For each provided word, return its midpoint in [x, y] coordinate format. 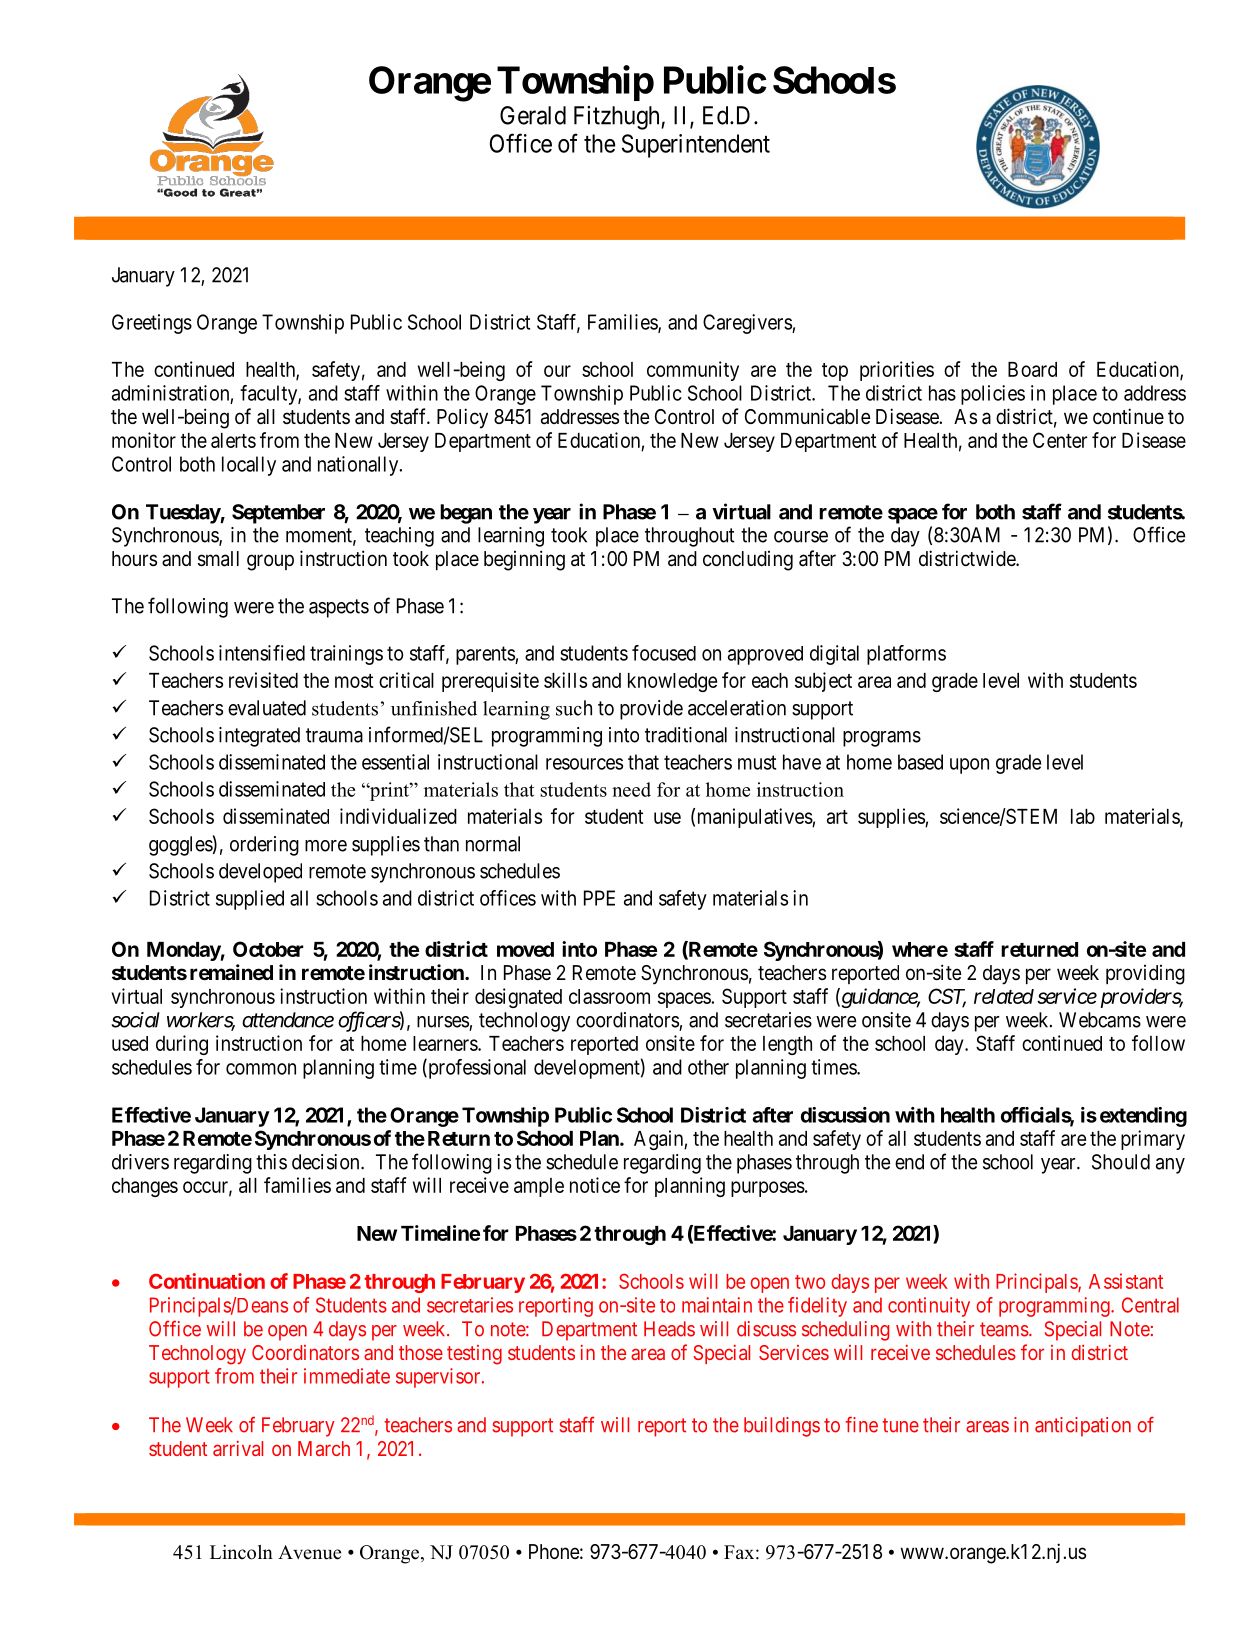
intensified [262, 653]
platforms [906, 655]
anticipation [1083, 1427]
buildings [782, 1427]
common [261, 1069]
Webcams [1100, 1020]
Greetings [152, 324]
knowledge [672, 682]
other [708, 1067]
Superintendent [696, 146]
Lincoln [241, 1552]
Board [1032, 369]
